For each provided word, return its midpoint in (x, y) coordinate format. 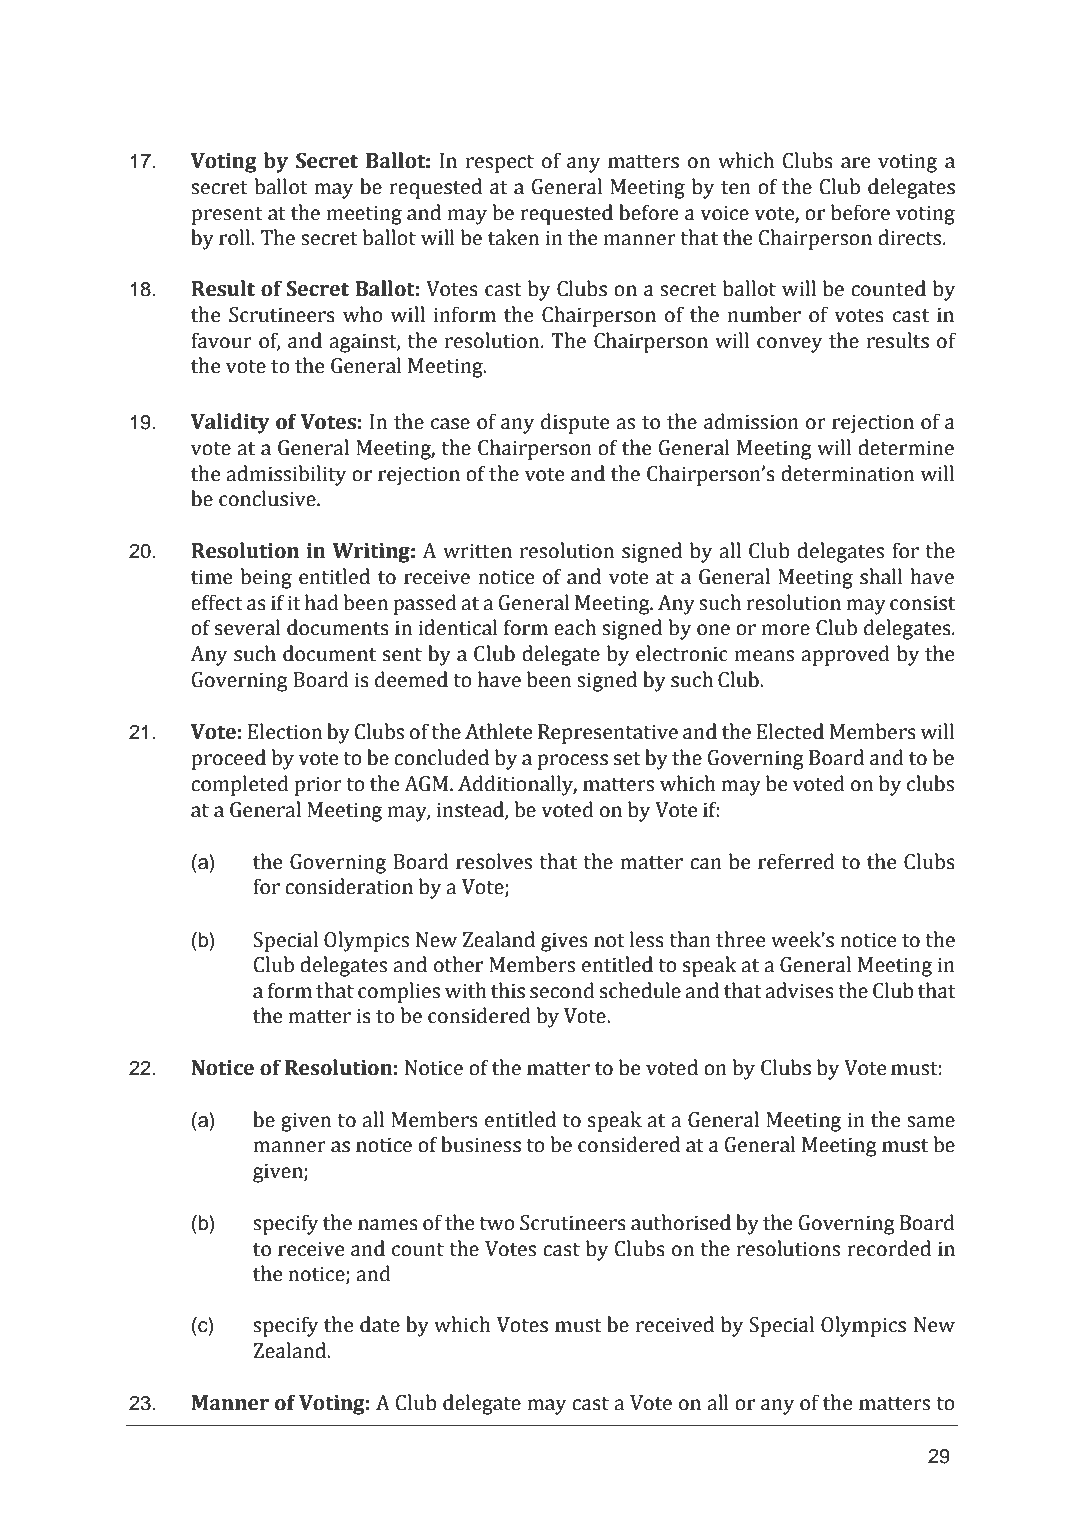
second (562, 990)
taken (513, 237)
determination (847, 473)
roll (236, 237)
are (855, 163)
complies (399, 992)
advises (799, 990)
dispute (575, 423)
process (572, 762)
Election (285, 731)
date (380, 1324)
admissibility (286, 475)
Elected (790, 731)
